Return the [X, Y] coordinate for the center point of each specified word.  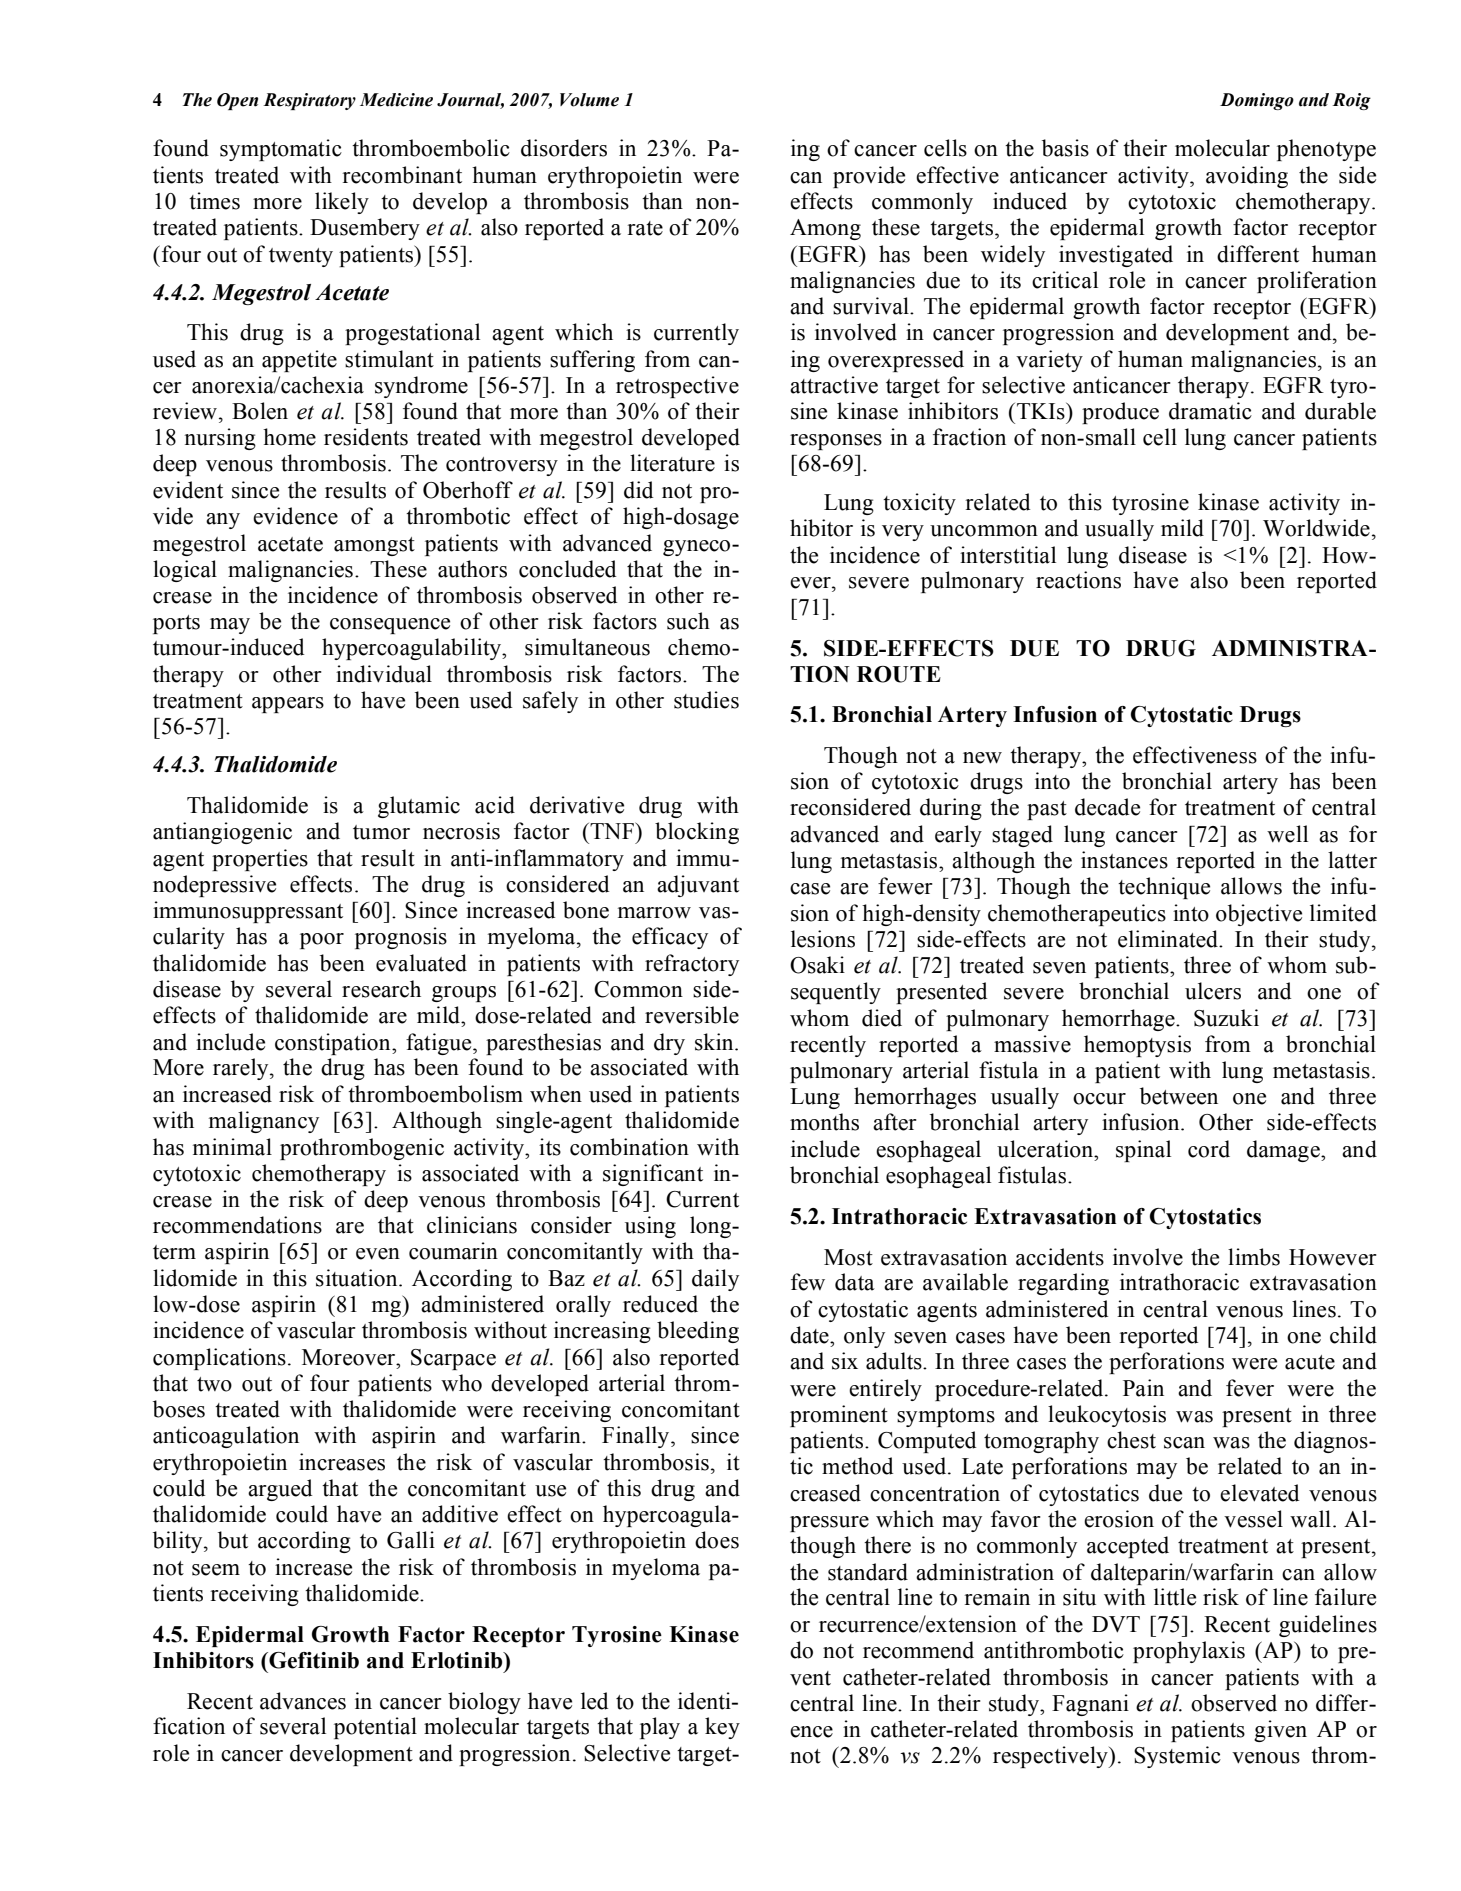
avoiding [1247, 177]
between [1179, 1096]
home [289, 437]
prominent [839, 1416]
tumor [381, 832]
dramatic [1210, 411]
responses [836, 442]
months [824, 1122]
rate [645, 228]
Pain [1143, 1388]
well [1287, 834]
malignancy [264, 1122]
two [214, 1384]
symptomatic [281, 150]
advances [303, 1701]
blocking [697, 833]
